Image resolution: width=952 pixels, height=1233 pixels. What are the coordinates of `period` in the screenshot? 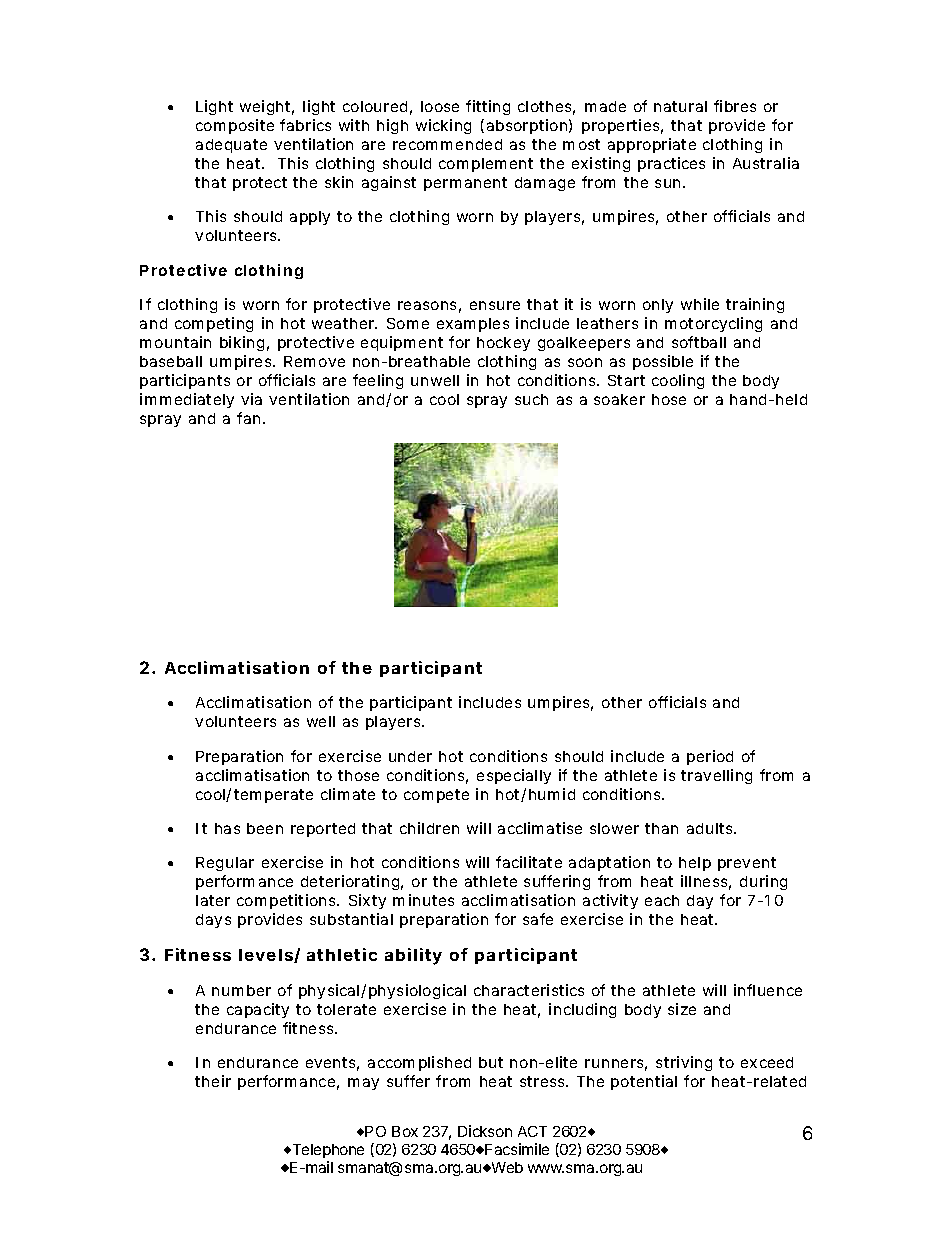 It's located at (710, 757).
